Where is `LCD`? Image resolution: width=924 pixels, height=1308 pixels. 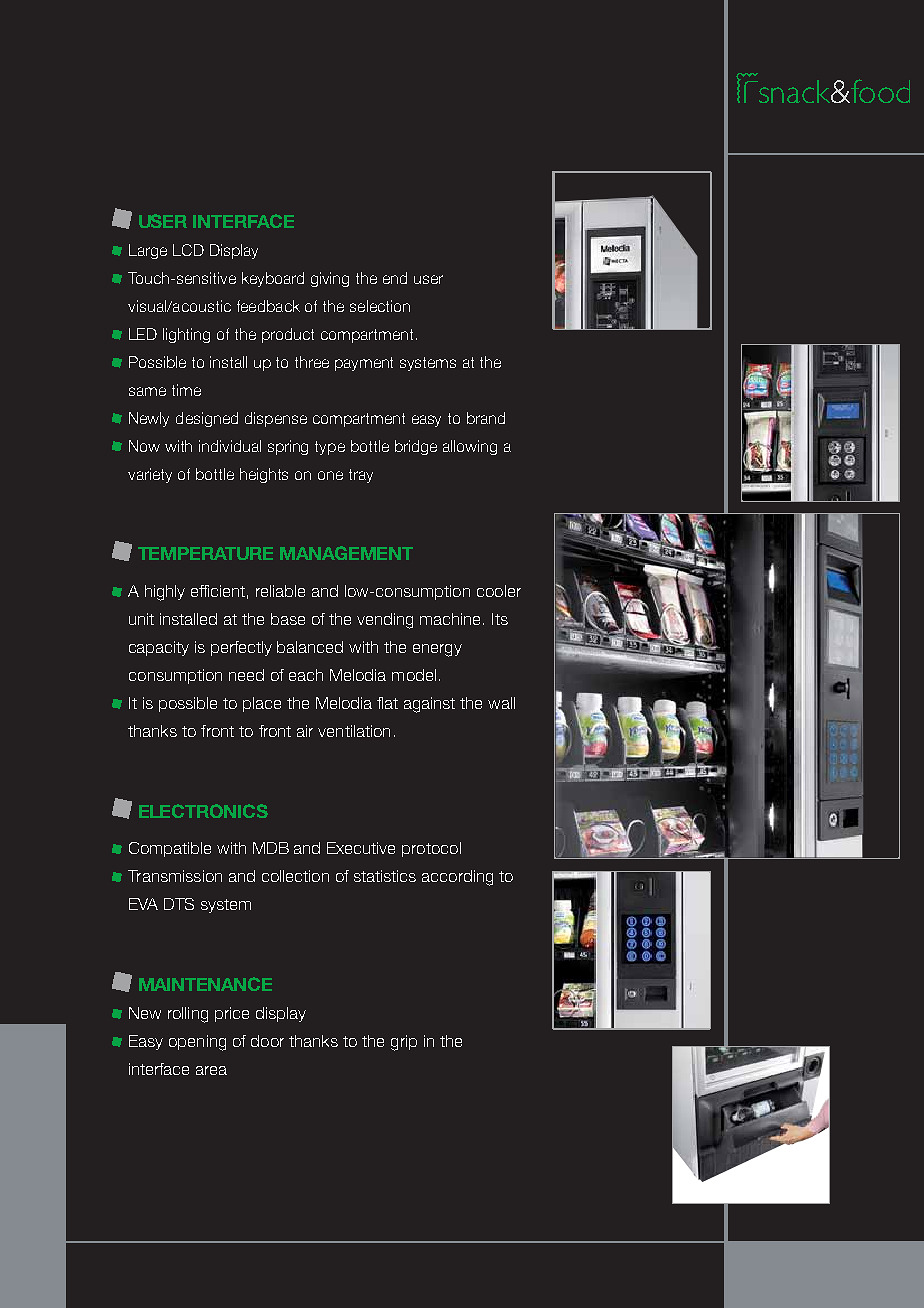
LCD is located at coordinates (188, 250).
